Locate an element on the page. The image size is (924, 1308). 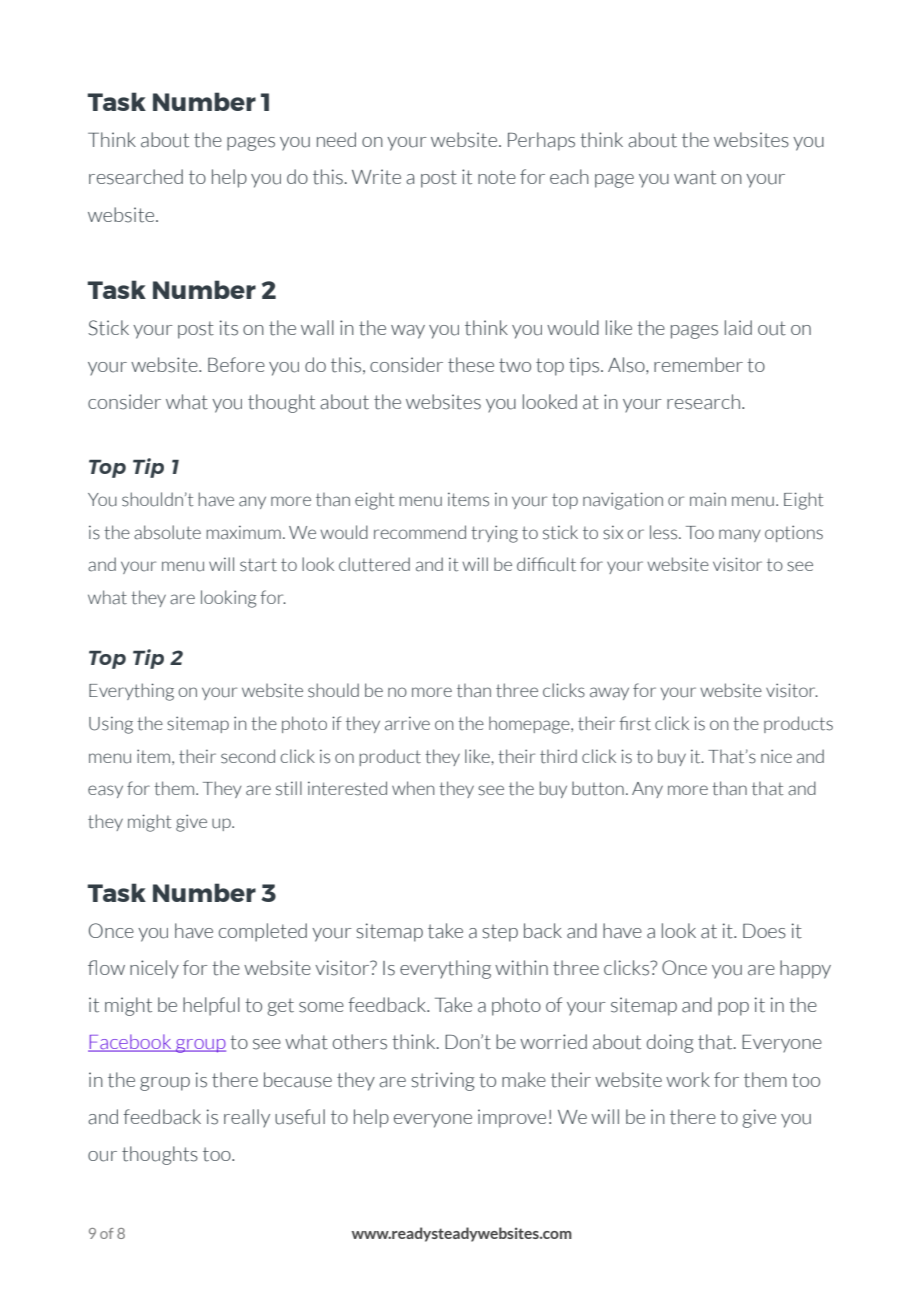
need is located at coordinates (336, 139).
